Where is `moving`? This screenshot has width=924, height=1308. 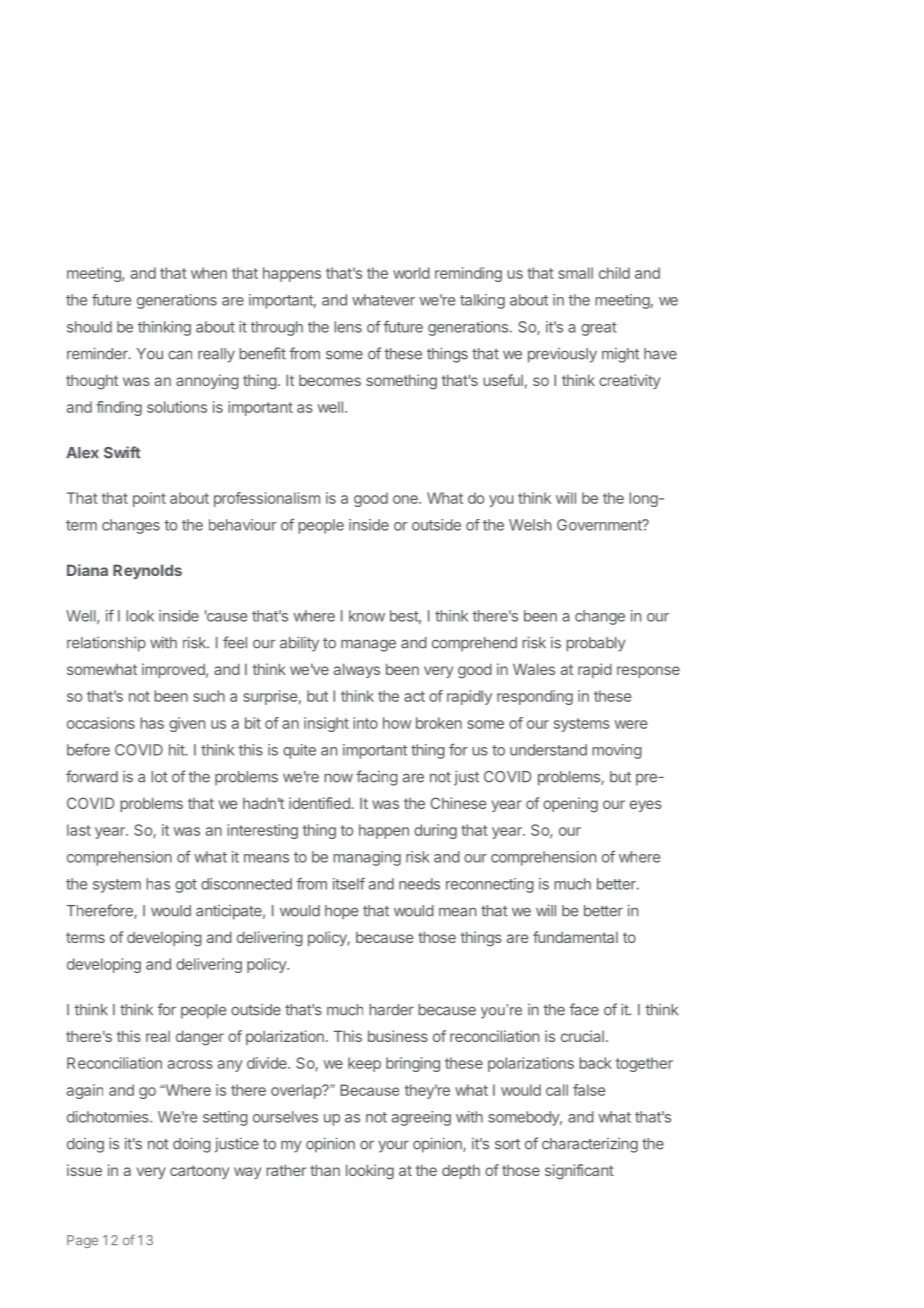
moving is located at coordinates (617, 751).
